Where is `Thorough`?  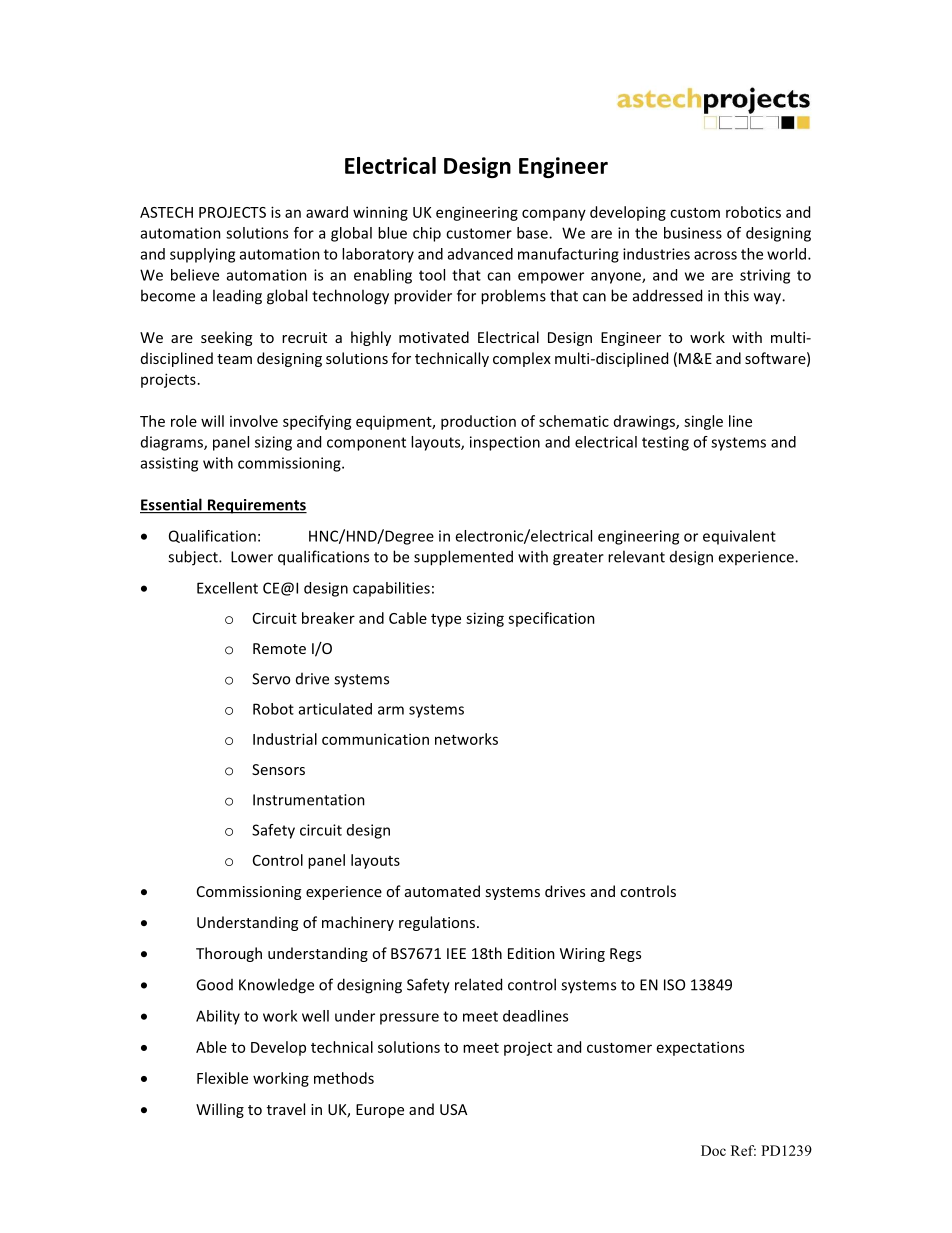
Thorough is located at coordinates (229, 954).
